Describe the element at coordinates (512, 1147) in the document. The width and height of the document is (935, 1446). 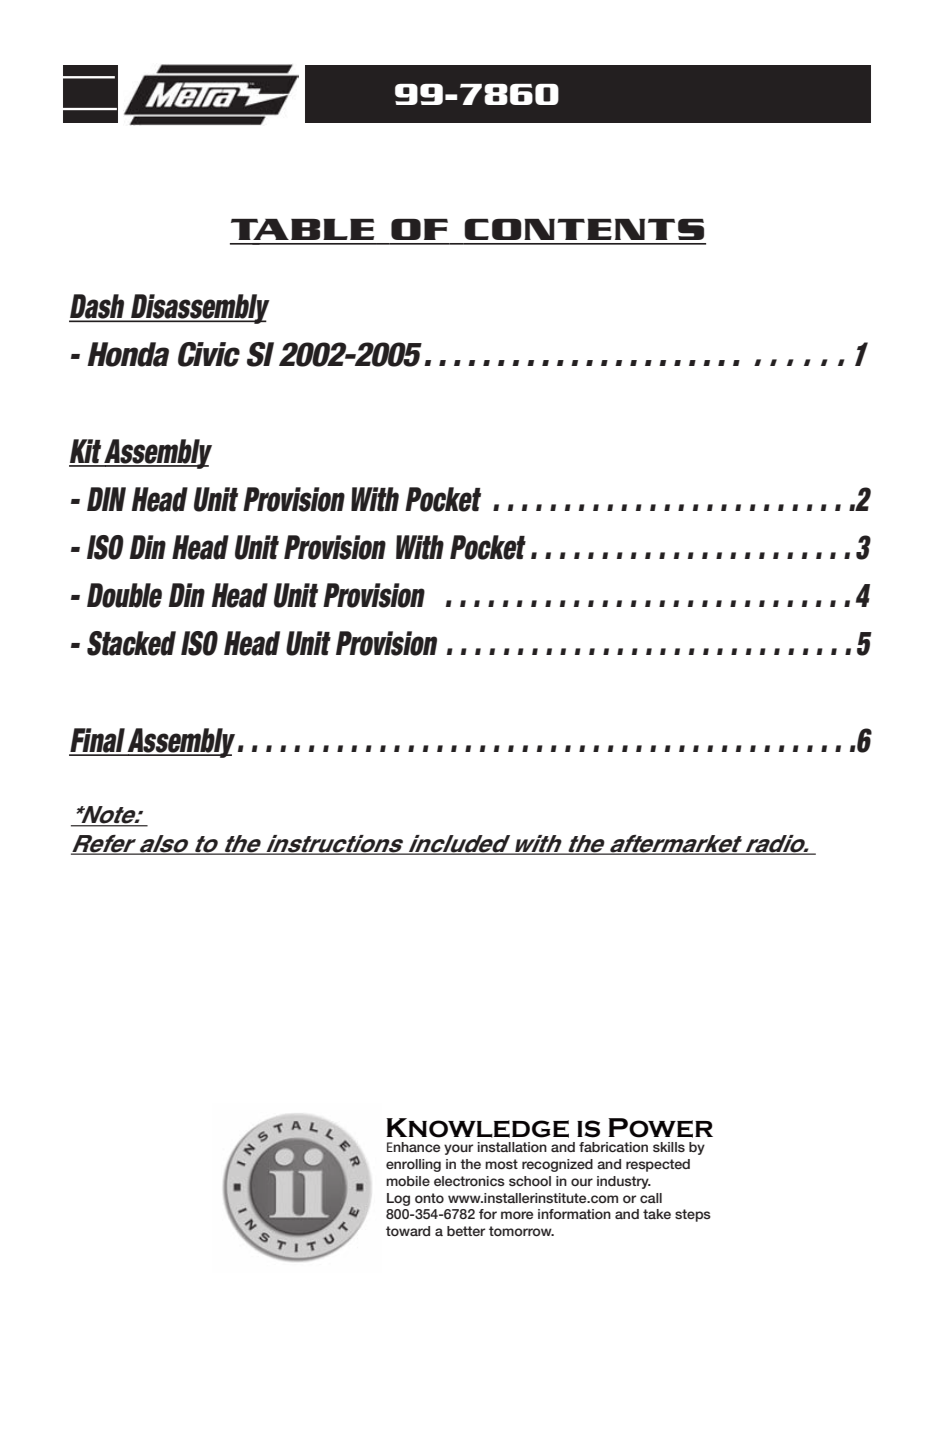
I see `installation` at that location.
